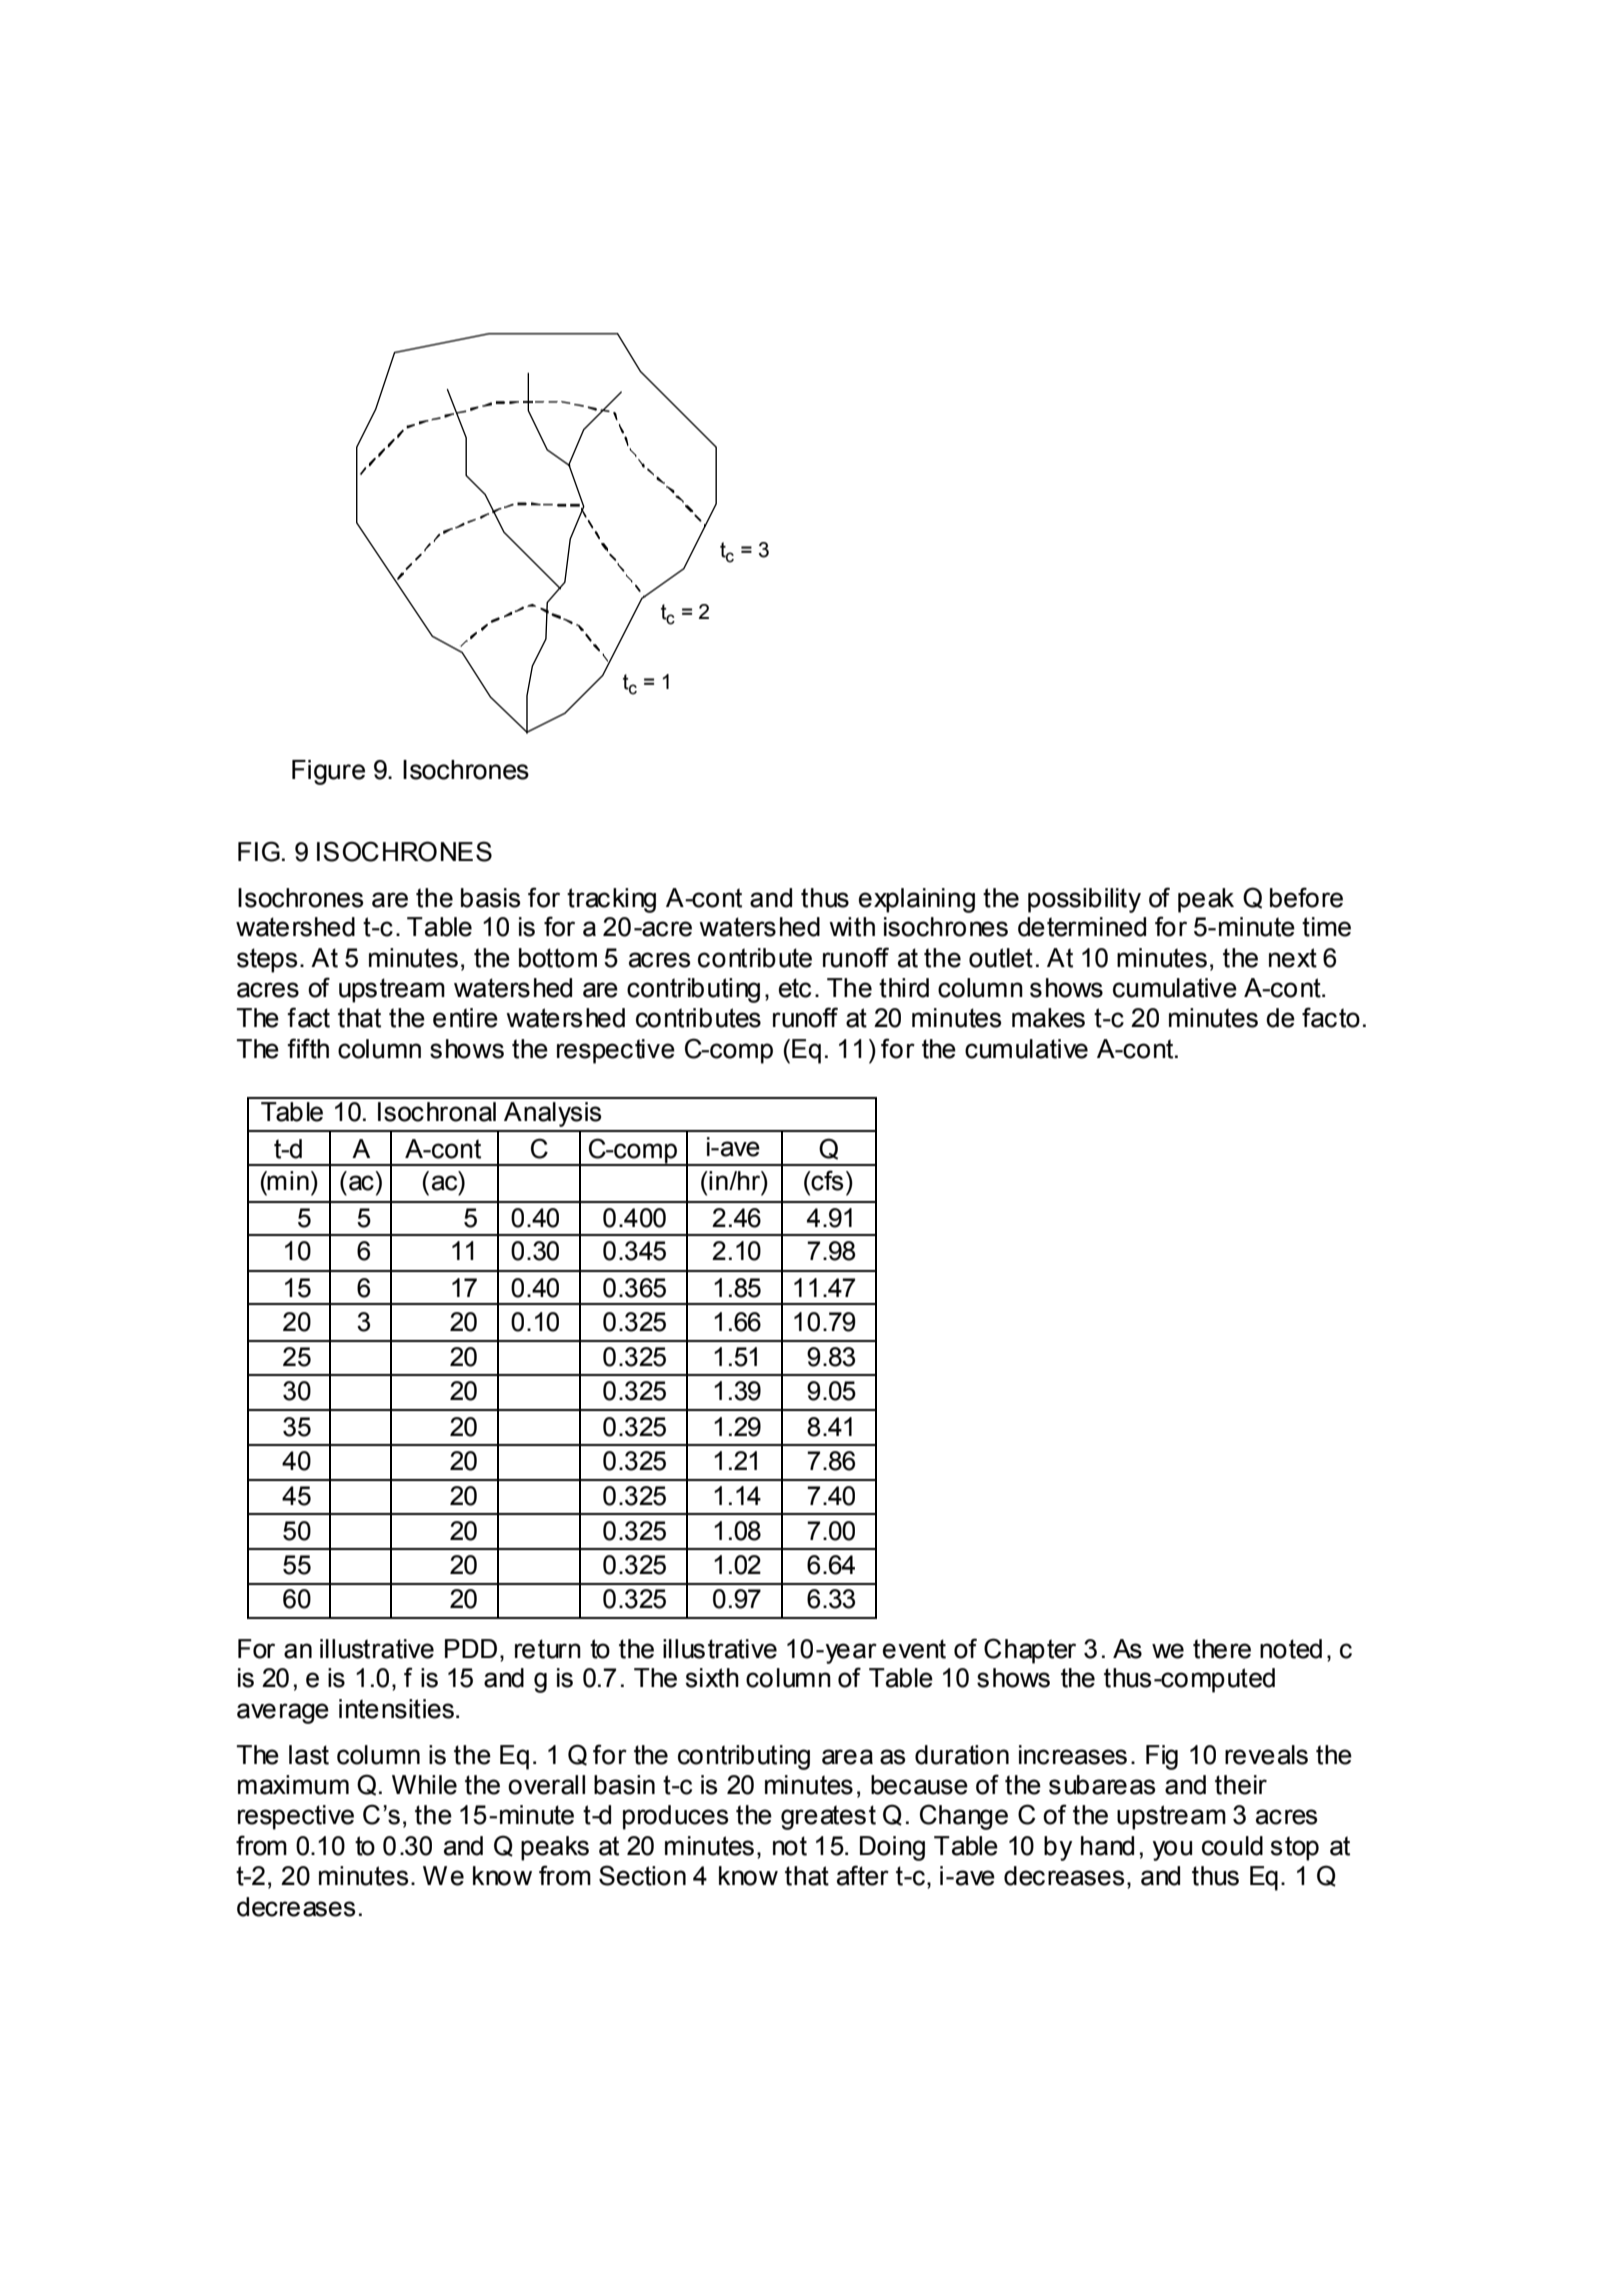 This image has height=2275, width=1608. What do you see at coordinates (826, 1180) in the image?
I see `cfs` at bounding box center [826, 1180].
